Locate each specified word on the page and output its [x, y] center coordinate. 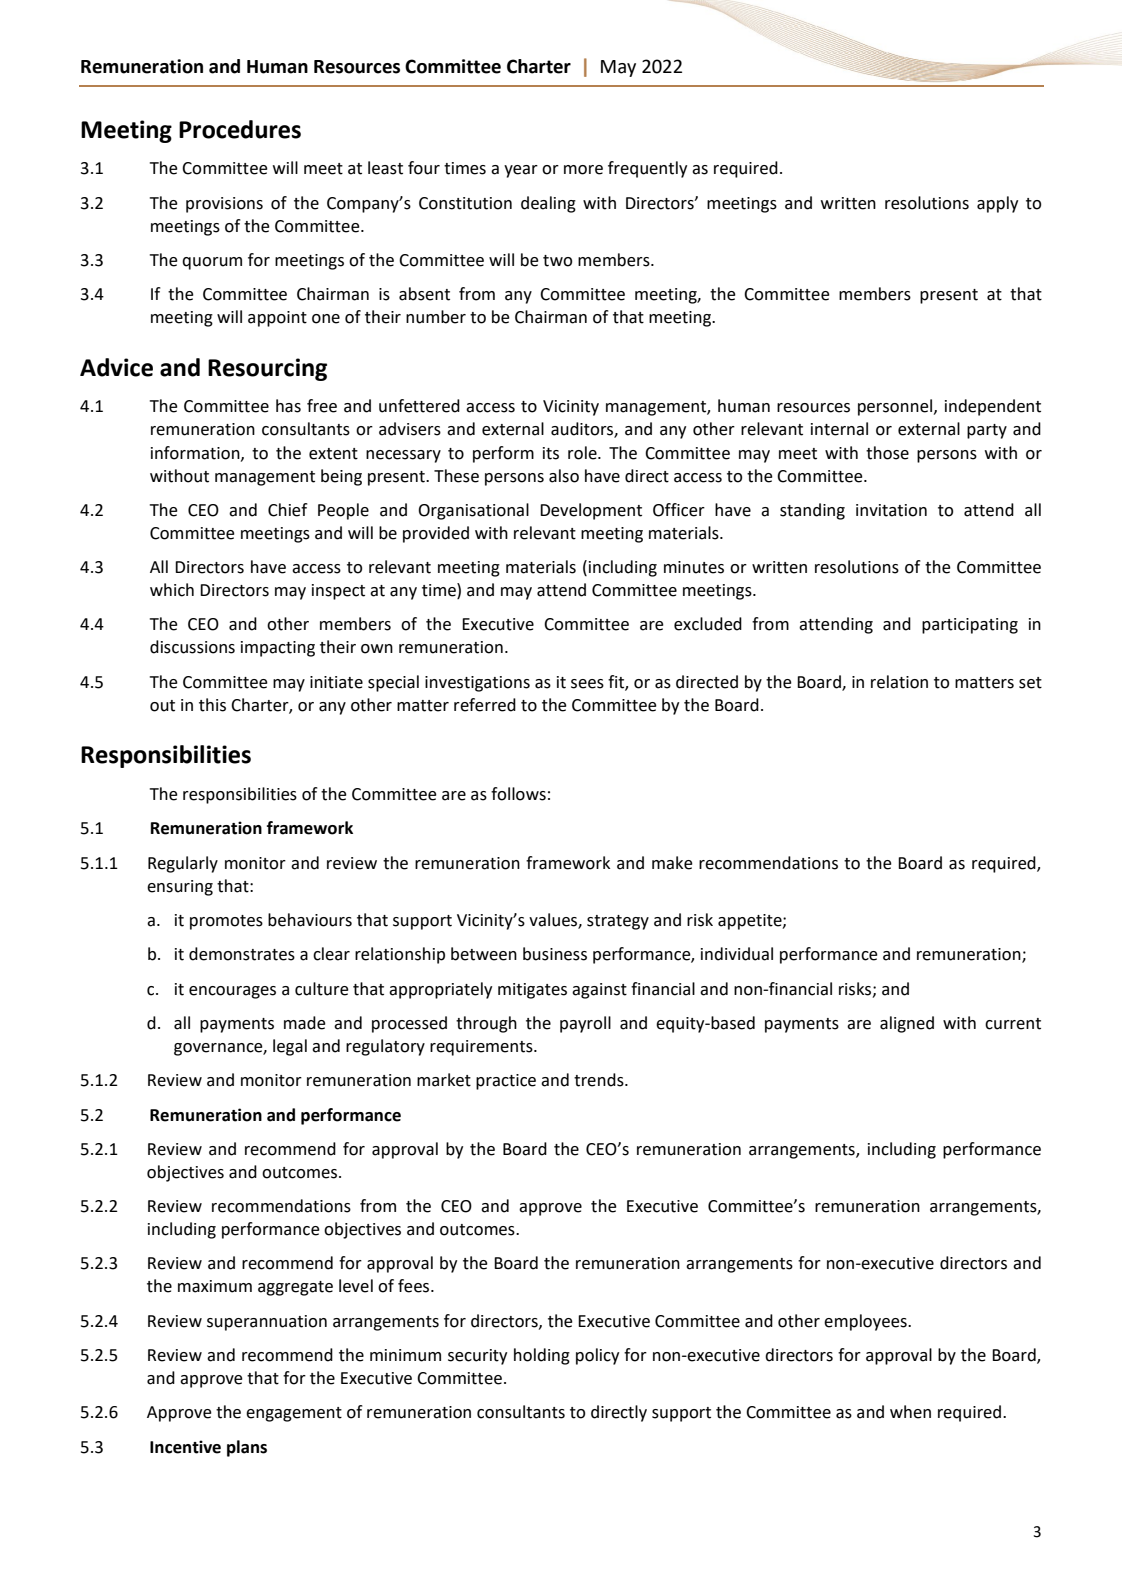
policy [597, 1356]
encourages [232, 992]
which [172, 590]
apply [997, 204]
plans [247, 1448]
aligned [907, 1024]
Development [591, 511]
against [599, 991]
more [583, 170]
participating [970, 626]
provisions [224, 205]
